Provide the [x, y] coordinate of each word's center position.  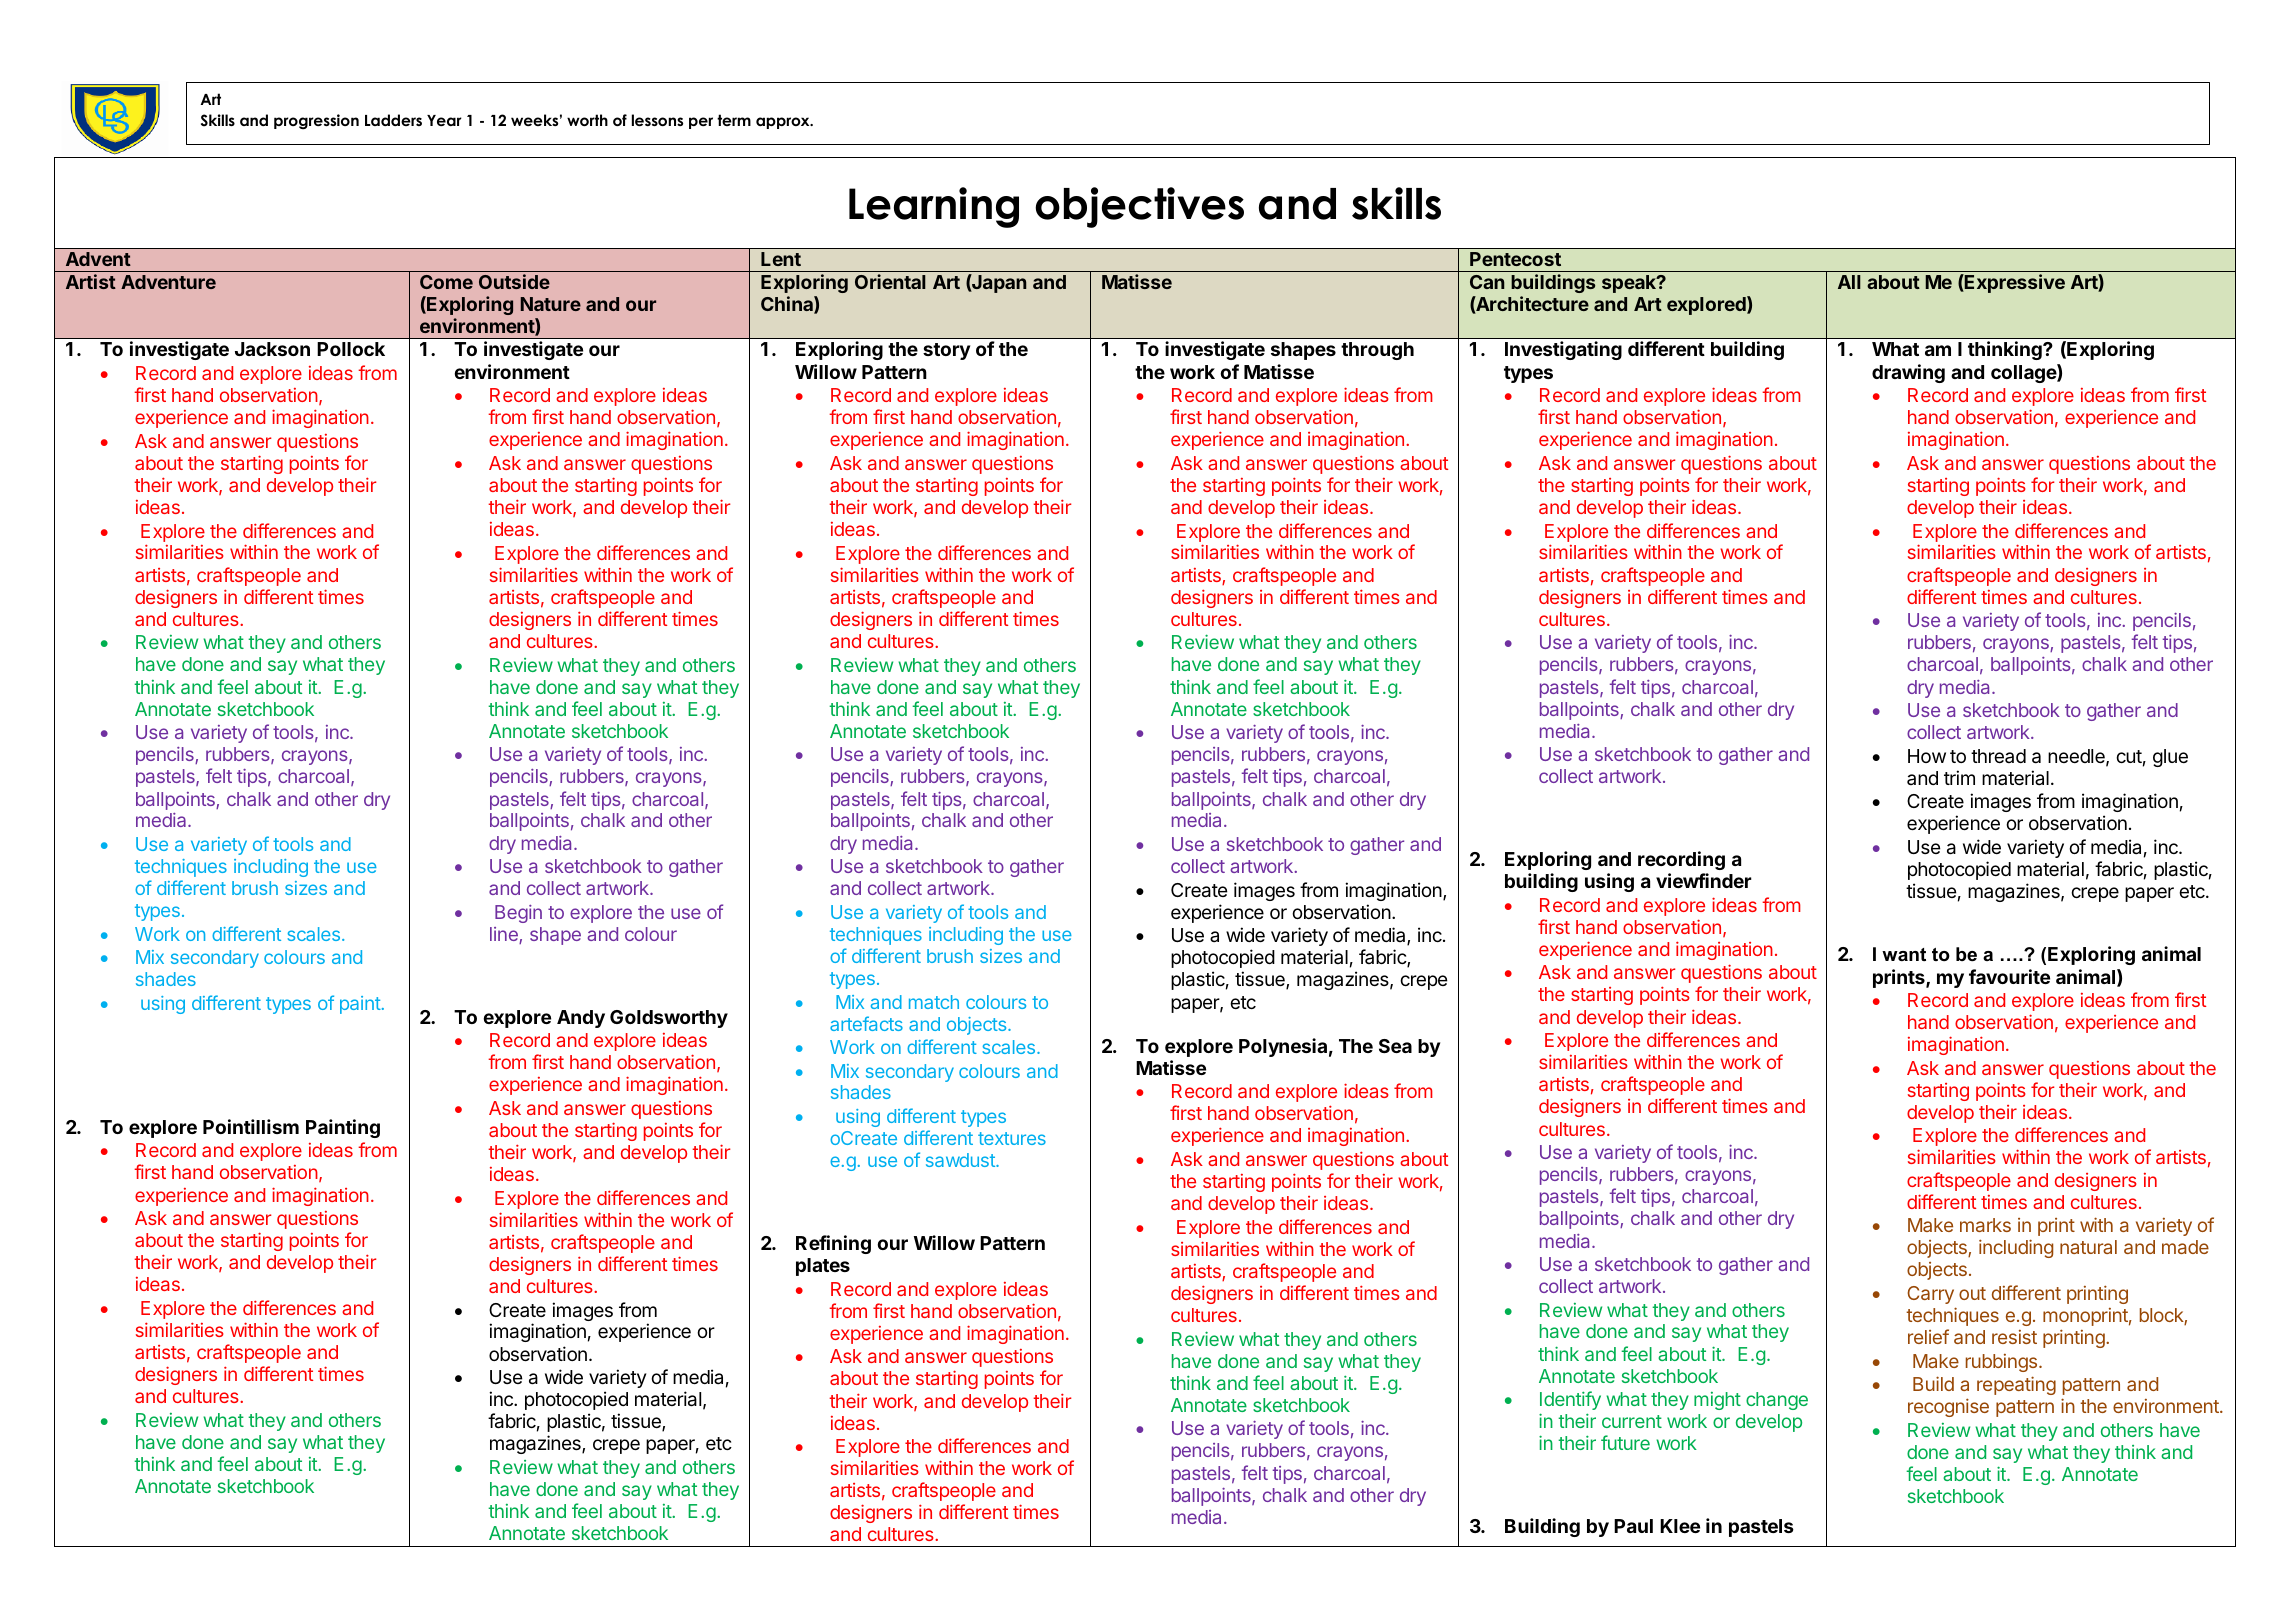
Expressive [2014, 283]
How [1927, 756]
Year [444, 120]
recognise [1948, 1407]
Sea [1395, 1046]
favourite [2009, 976]
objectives [1139, 207]
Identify [1570, 1400]
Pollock [351, 349]
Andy [581, 1019]
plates [823, 1267]
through [1377, 351]
